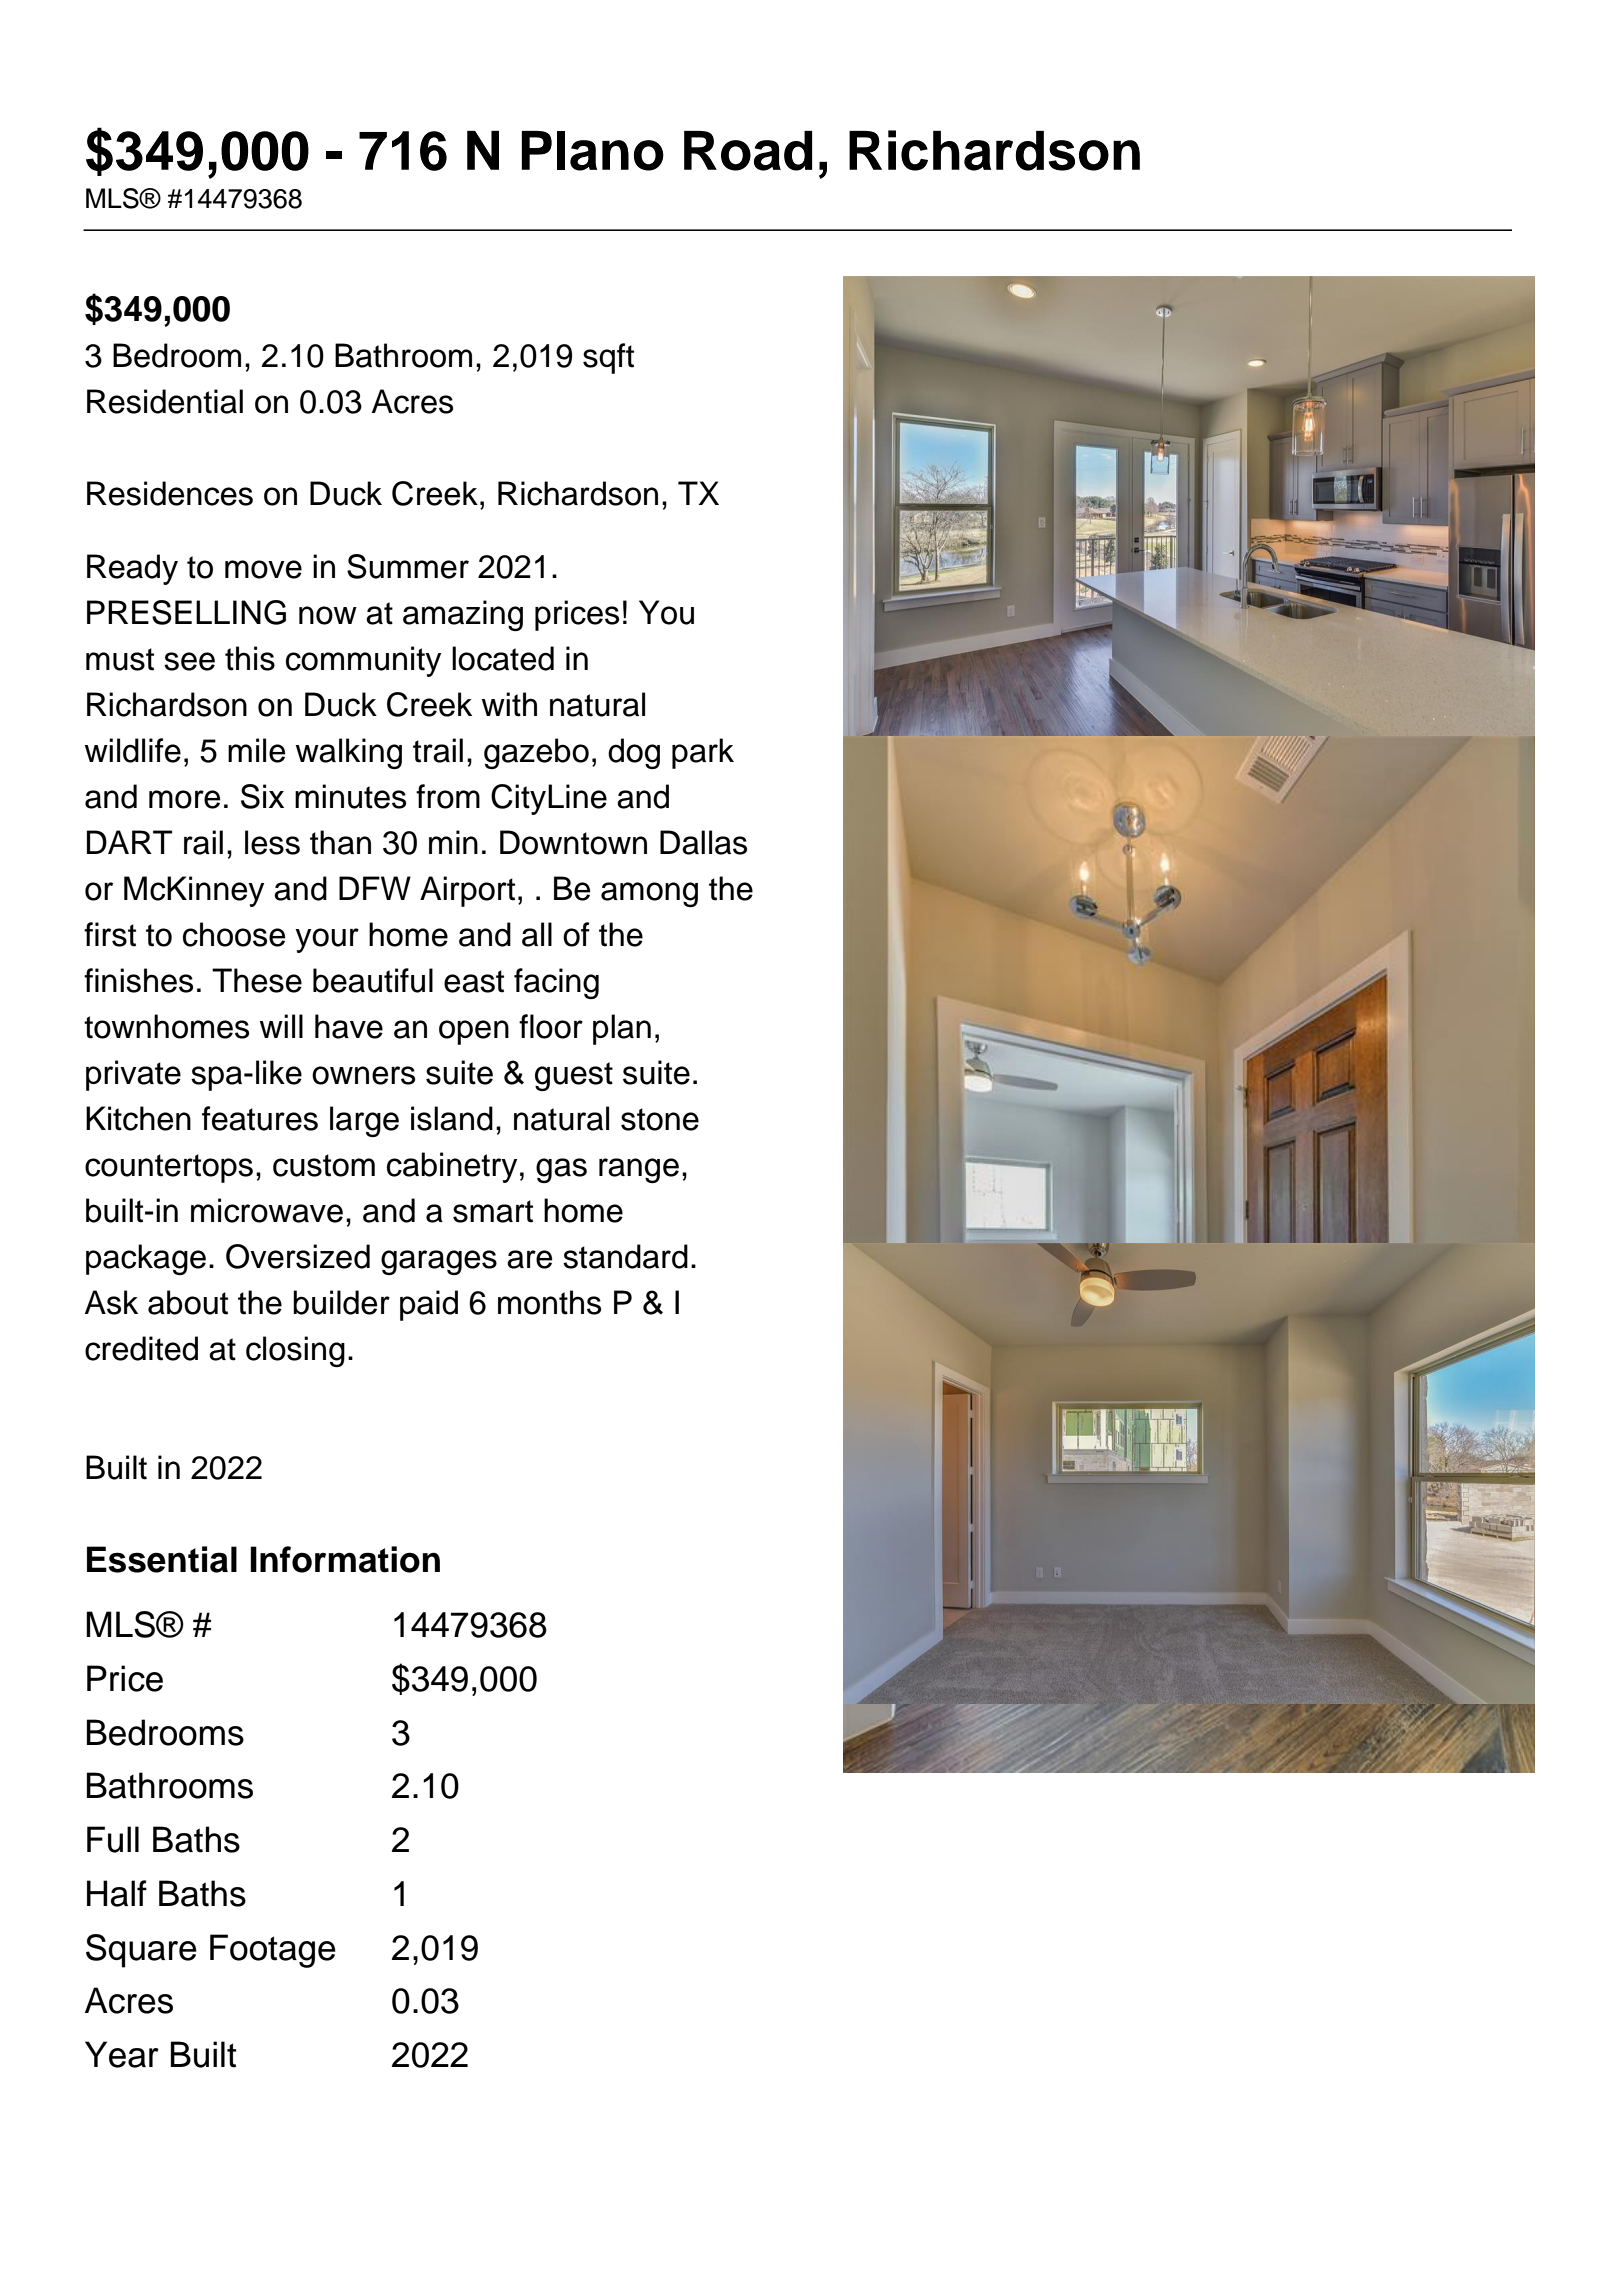 Image resolution: width=1611 pixels, height=2279 pixels. Describe the element at coordinates (165, 401) in the page. I see `Residential` at that location.
